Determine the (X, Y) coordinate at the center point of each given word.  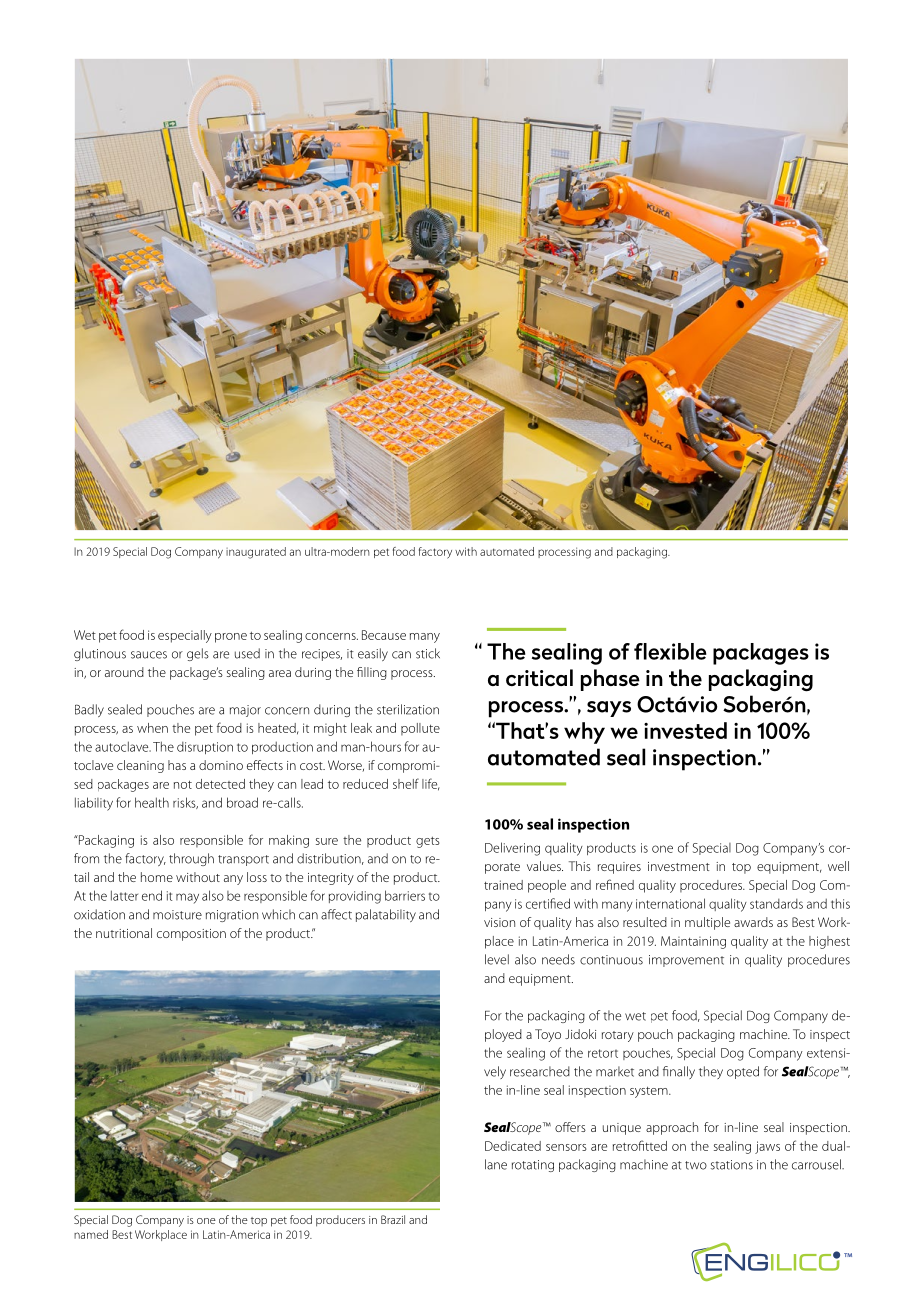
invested (685, 730)
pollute (420, 729)
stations (732, 1165)
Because (384, 635)
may (187, 898)
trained (503, 885)
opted (743, 1072)
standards (776, 904)
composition (191, 935)
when (152, 728)
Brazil (393, 1219)
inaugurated (256, 553)
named (91, 1234)
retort (603, 1053)
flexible (670, 651)
